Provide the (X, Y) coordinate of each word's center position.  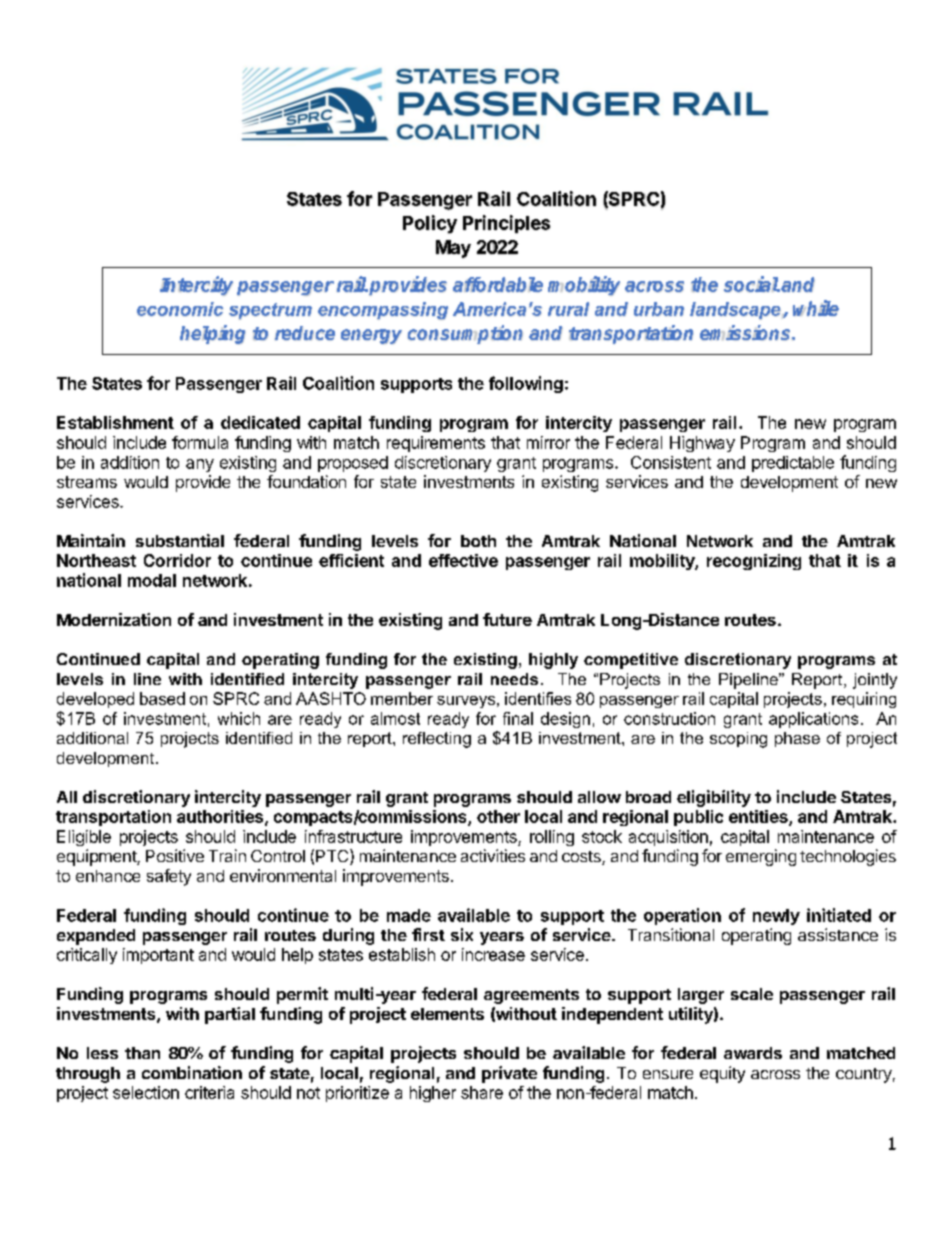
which (239, 718)
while (816, 308)
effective (463, 560)
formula (200, 442)
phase (797, 739)
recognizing (754, 562)
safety (169, 877)
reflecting (437, 740)
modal (152, 580)
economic (180, 309)
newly (776, 917)
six (462, 934)
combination (192, 1072)
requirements (436, 444)
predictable (793, 464)
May (453, 249)
